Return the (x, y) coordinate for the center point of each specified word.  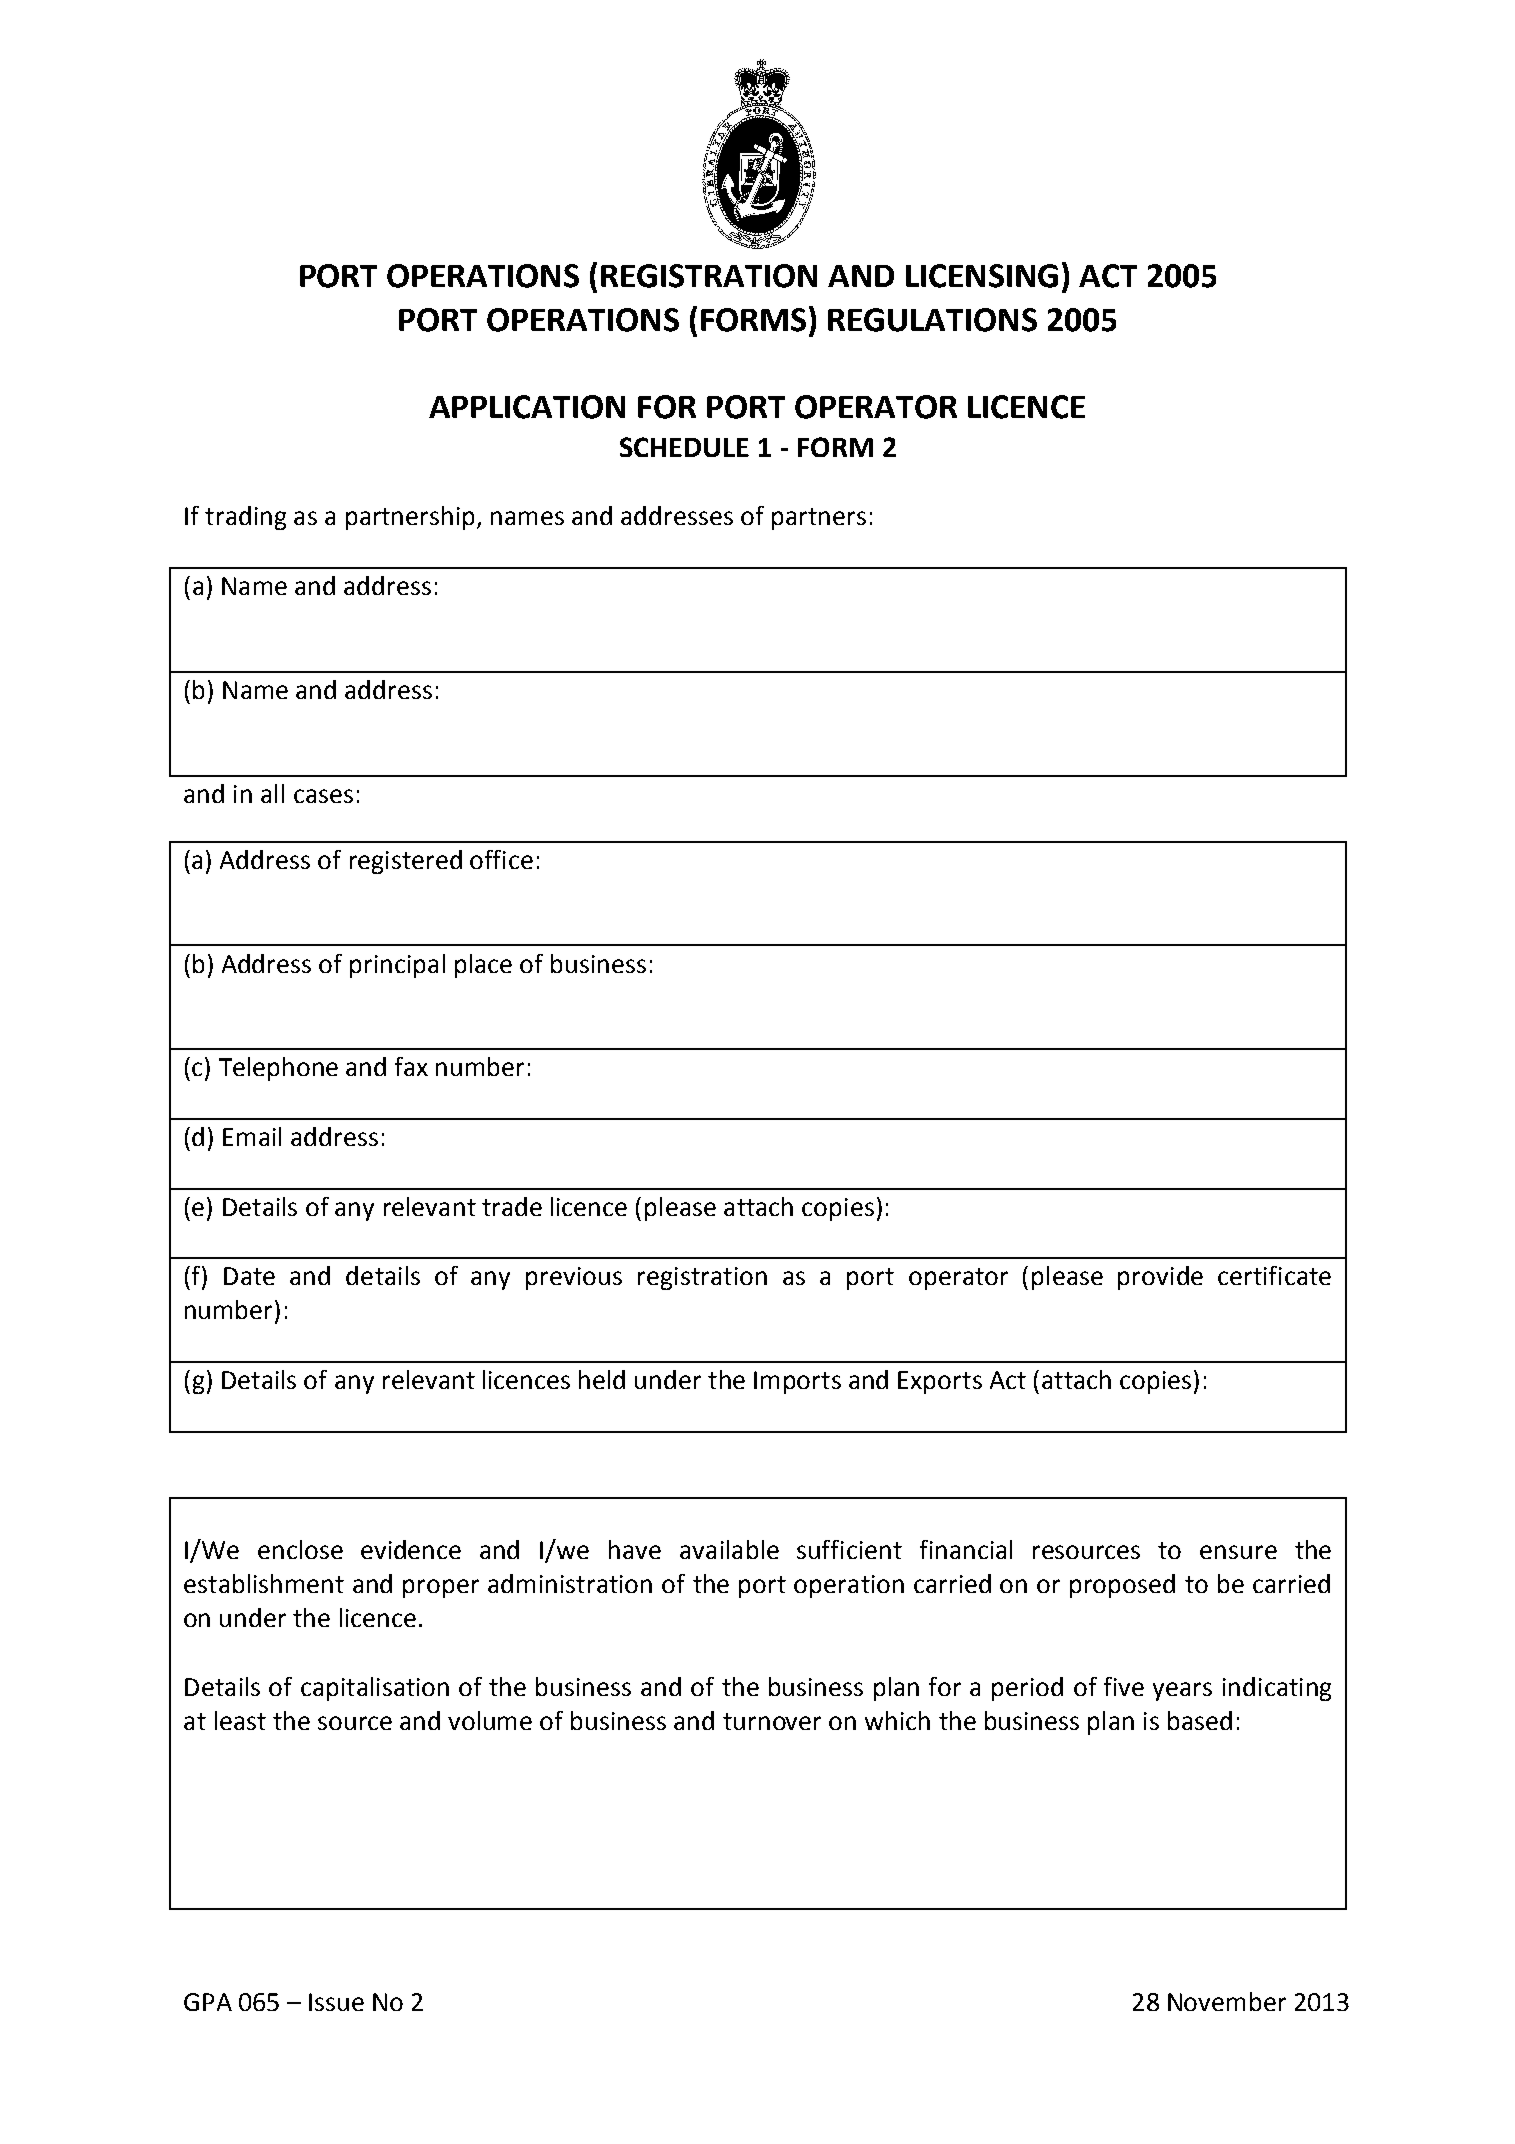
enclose (300, 1549)
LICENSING (982, 276)
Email (252, 1136)
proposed (1122, 1586)
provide (1160, 1278)
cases (323, 796)
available (729, 1549)
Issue (336, 2002)
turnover (772, 1721)
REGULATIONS (932, 320)
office (501, 859)
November (1227, 2001)
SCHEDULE (684, 447)
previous (574, 1278)
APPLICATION (527, 407)
